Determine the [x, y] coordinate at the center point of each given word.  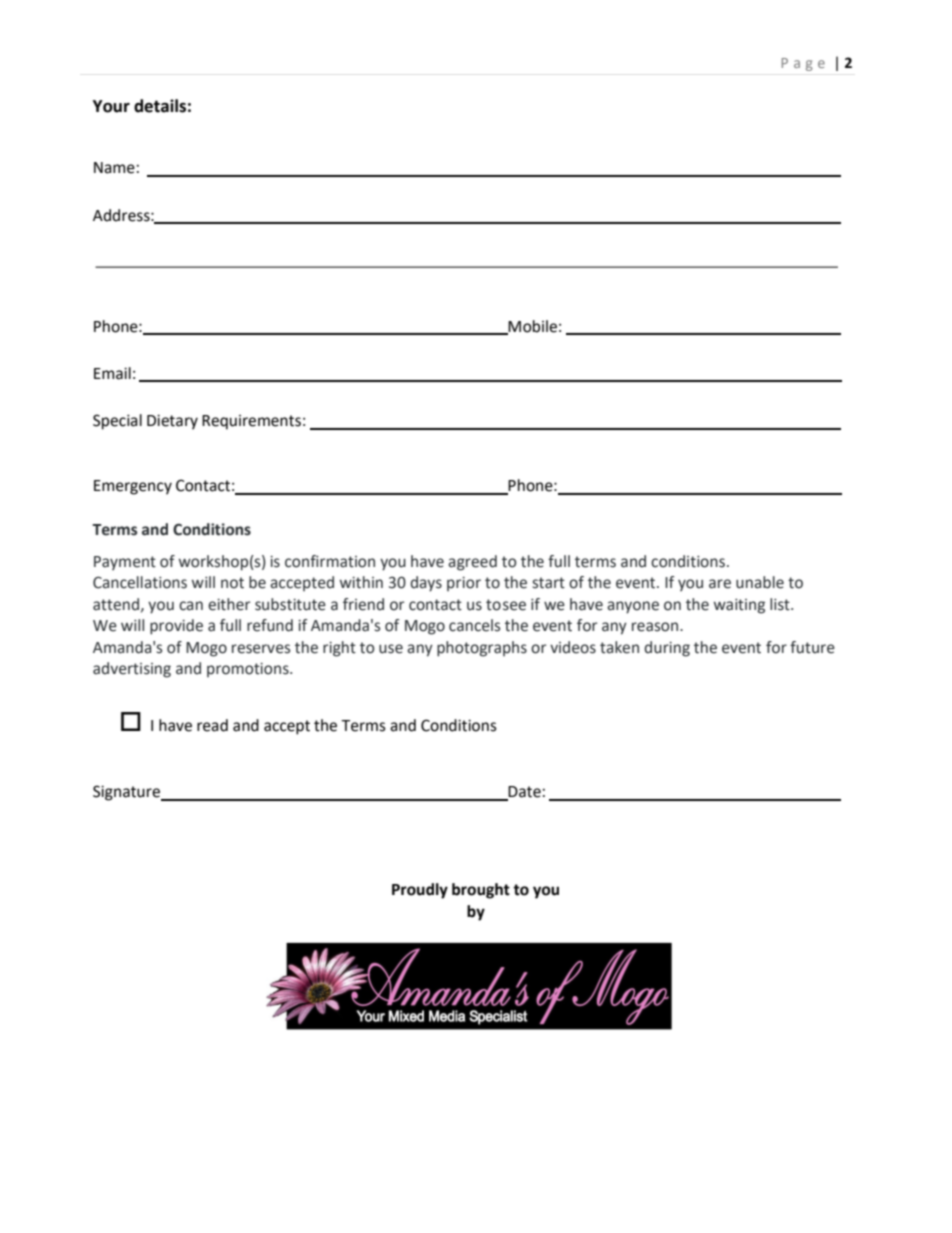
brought [481, 891]
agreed [472, 563]
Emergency [133, 487]
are [720, 584]
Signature [127, 793]
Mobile [532, 327]
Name [114, 168]
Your [111, 106]
